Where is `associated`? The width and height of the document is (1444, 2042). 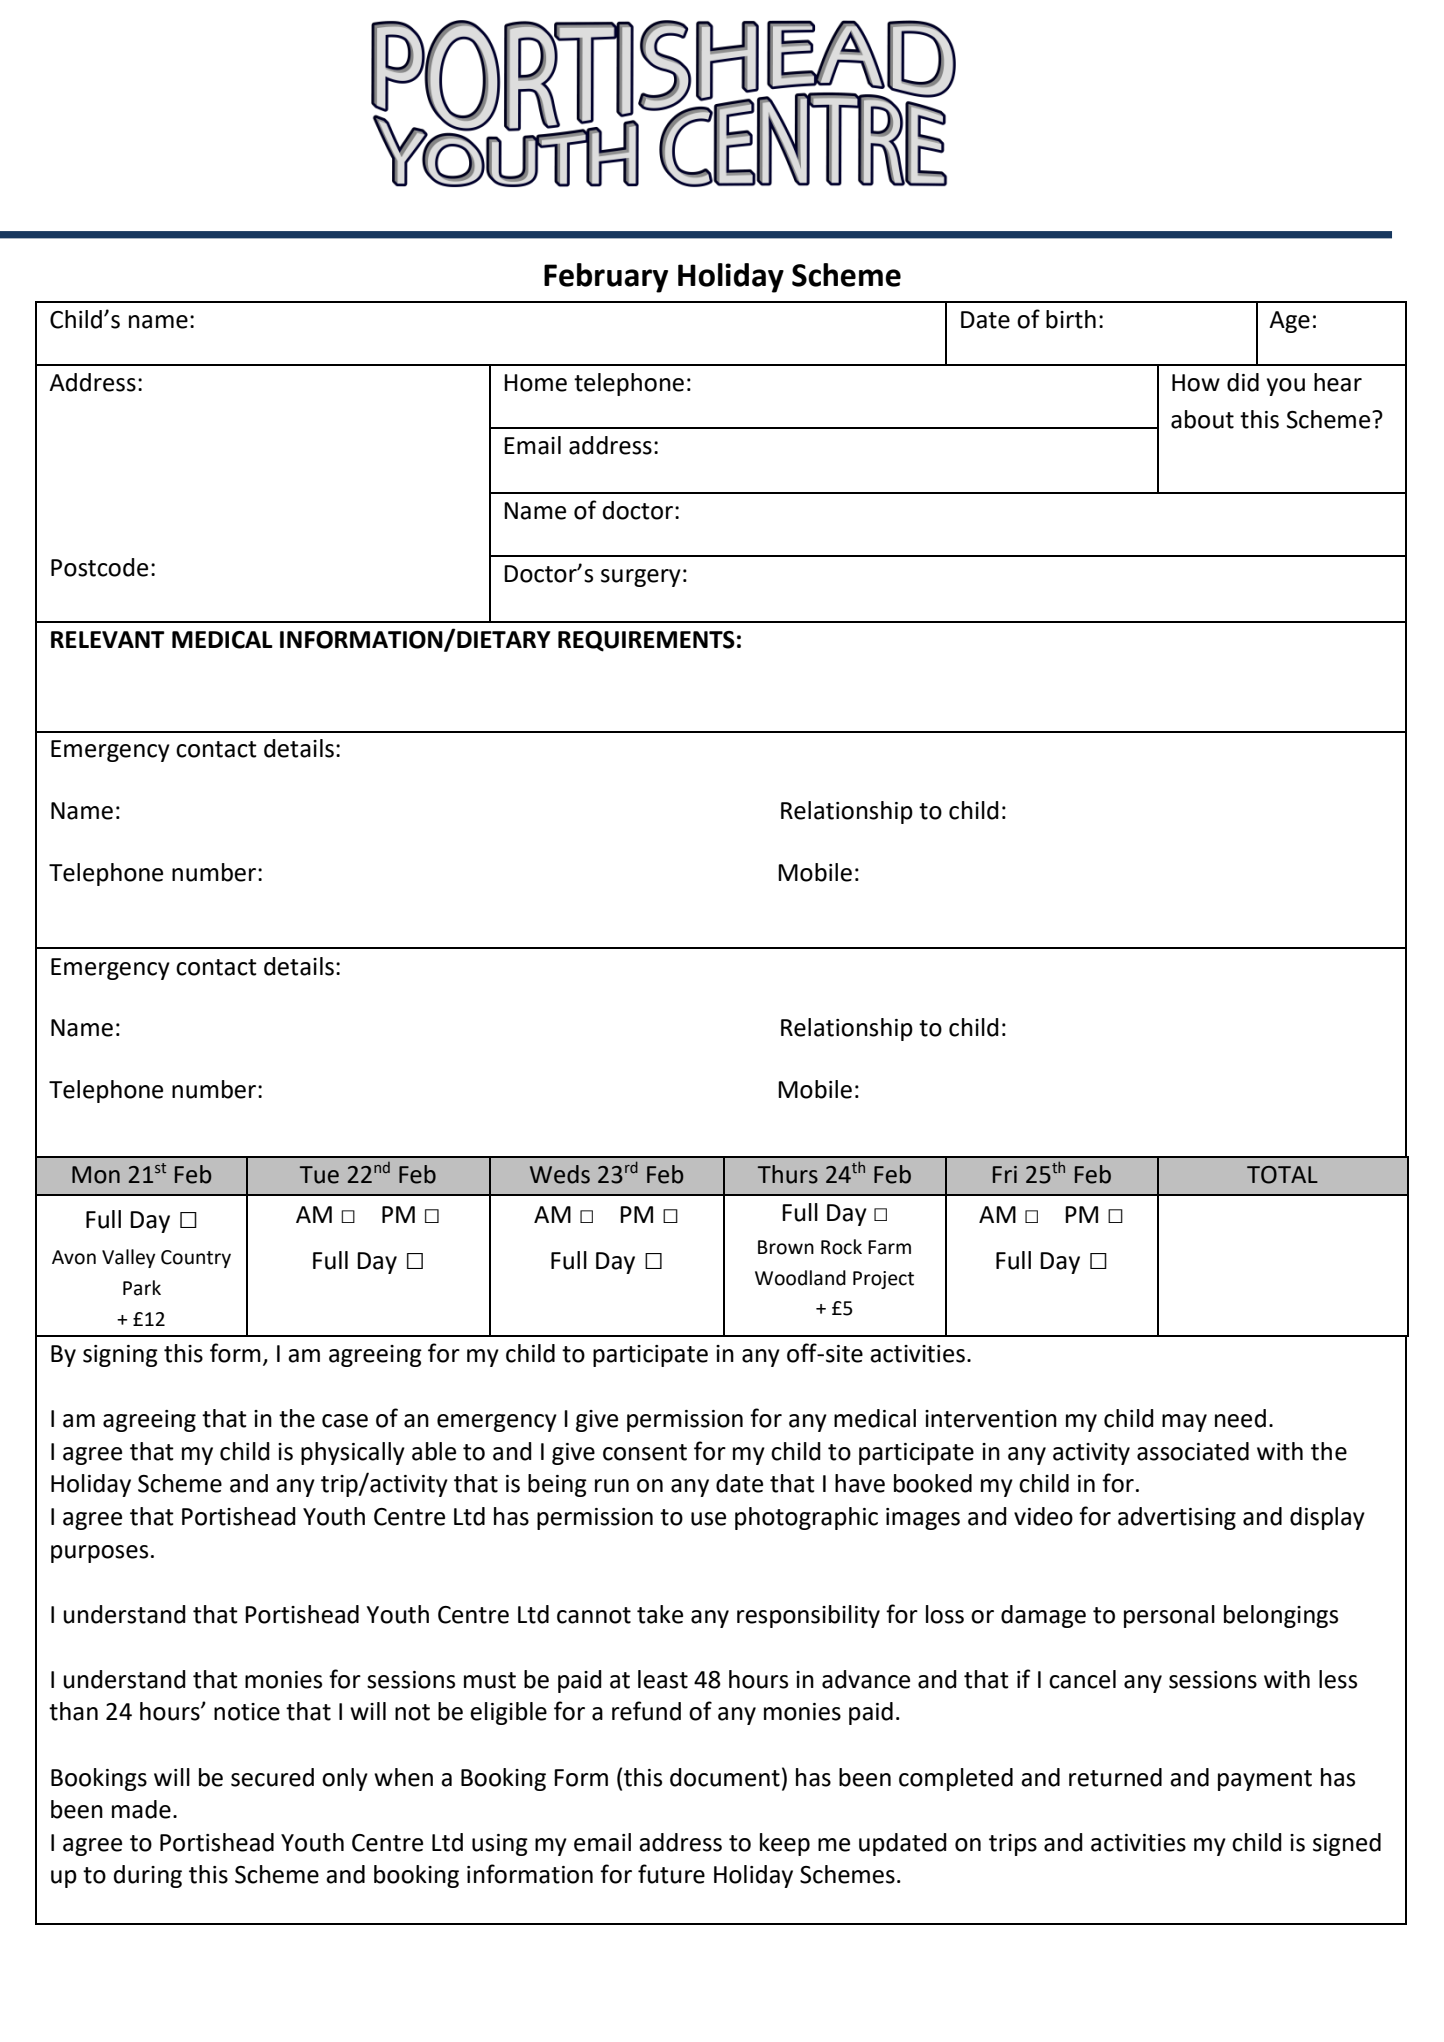 associated is located at coordinates (1193, 1451).
